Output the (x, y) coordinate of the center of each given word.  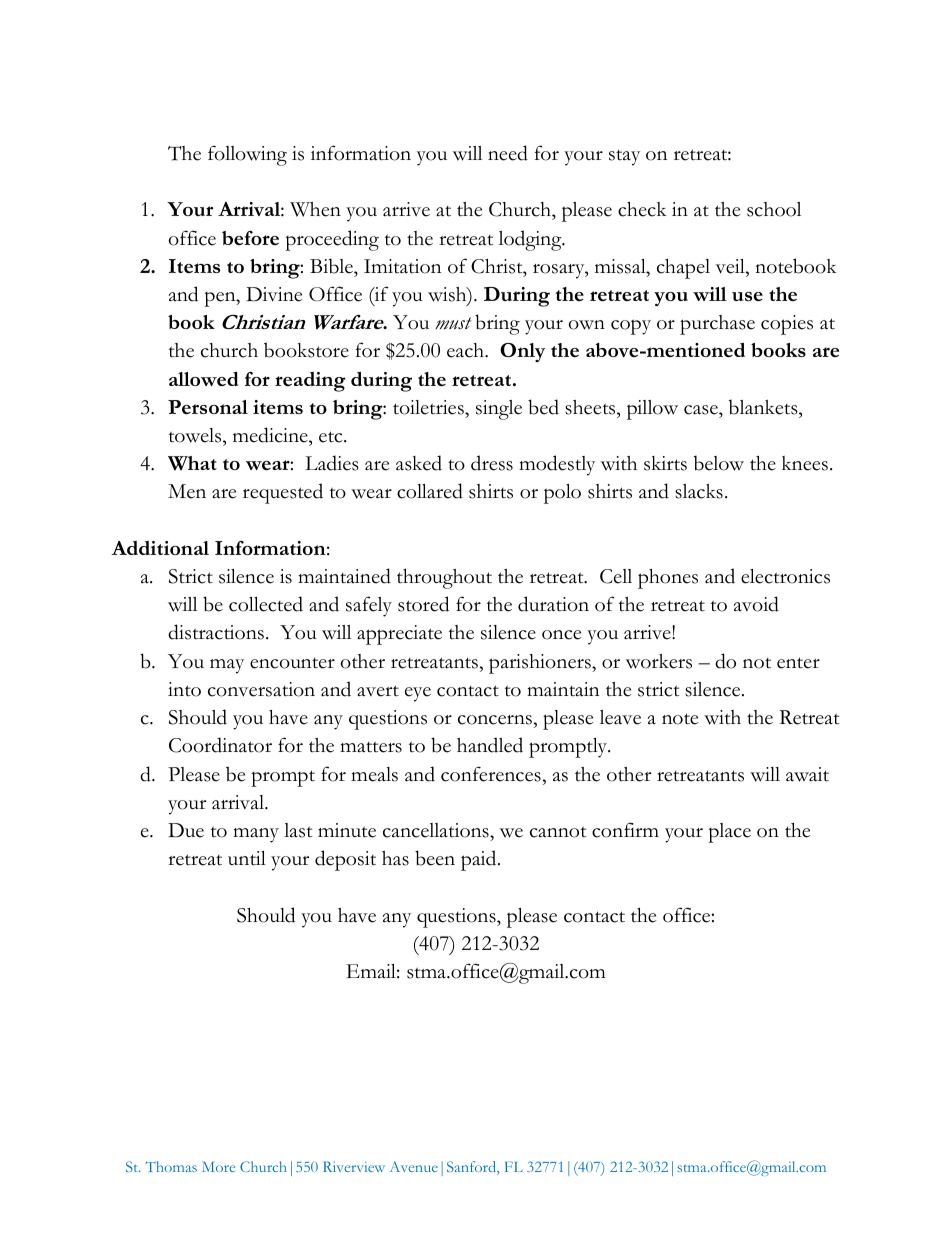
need (508, 153)
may (227, 666)
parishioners (541, 664)
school (774, 209)
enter (798, 663)
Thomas (171, 1166)
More (218, 1166)
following (247, 155)
